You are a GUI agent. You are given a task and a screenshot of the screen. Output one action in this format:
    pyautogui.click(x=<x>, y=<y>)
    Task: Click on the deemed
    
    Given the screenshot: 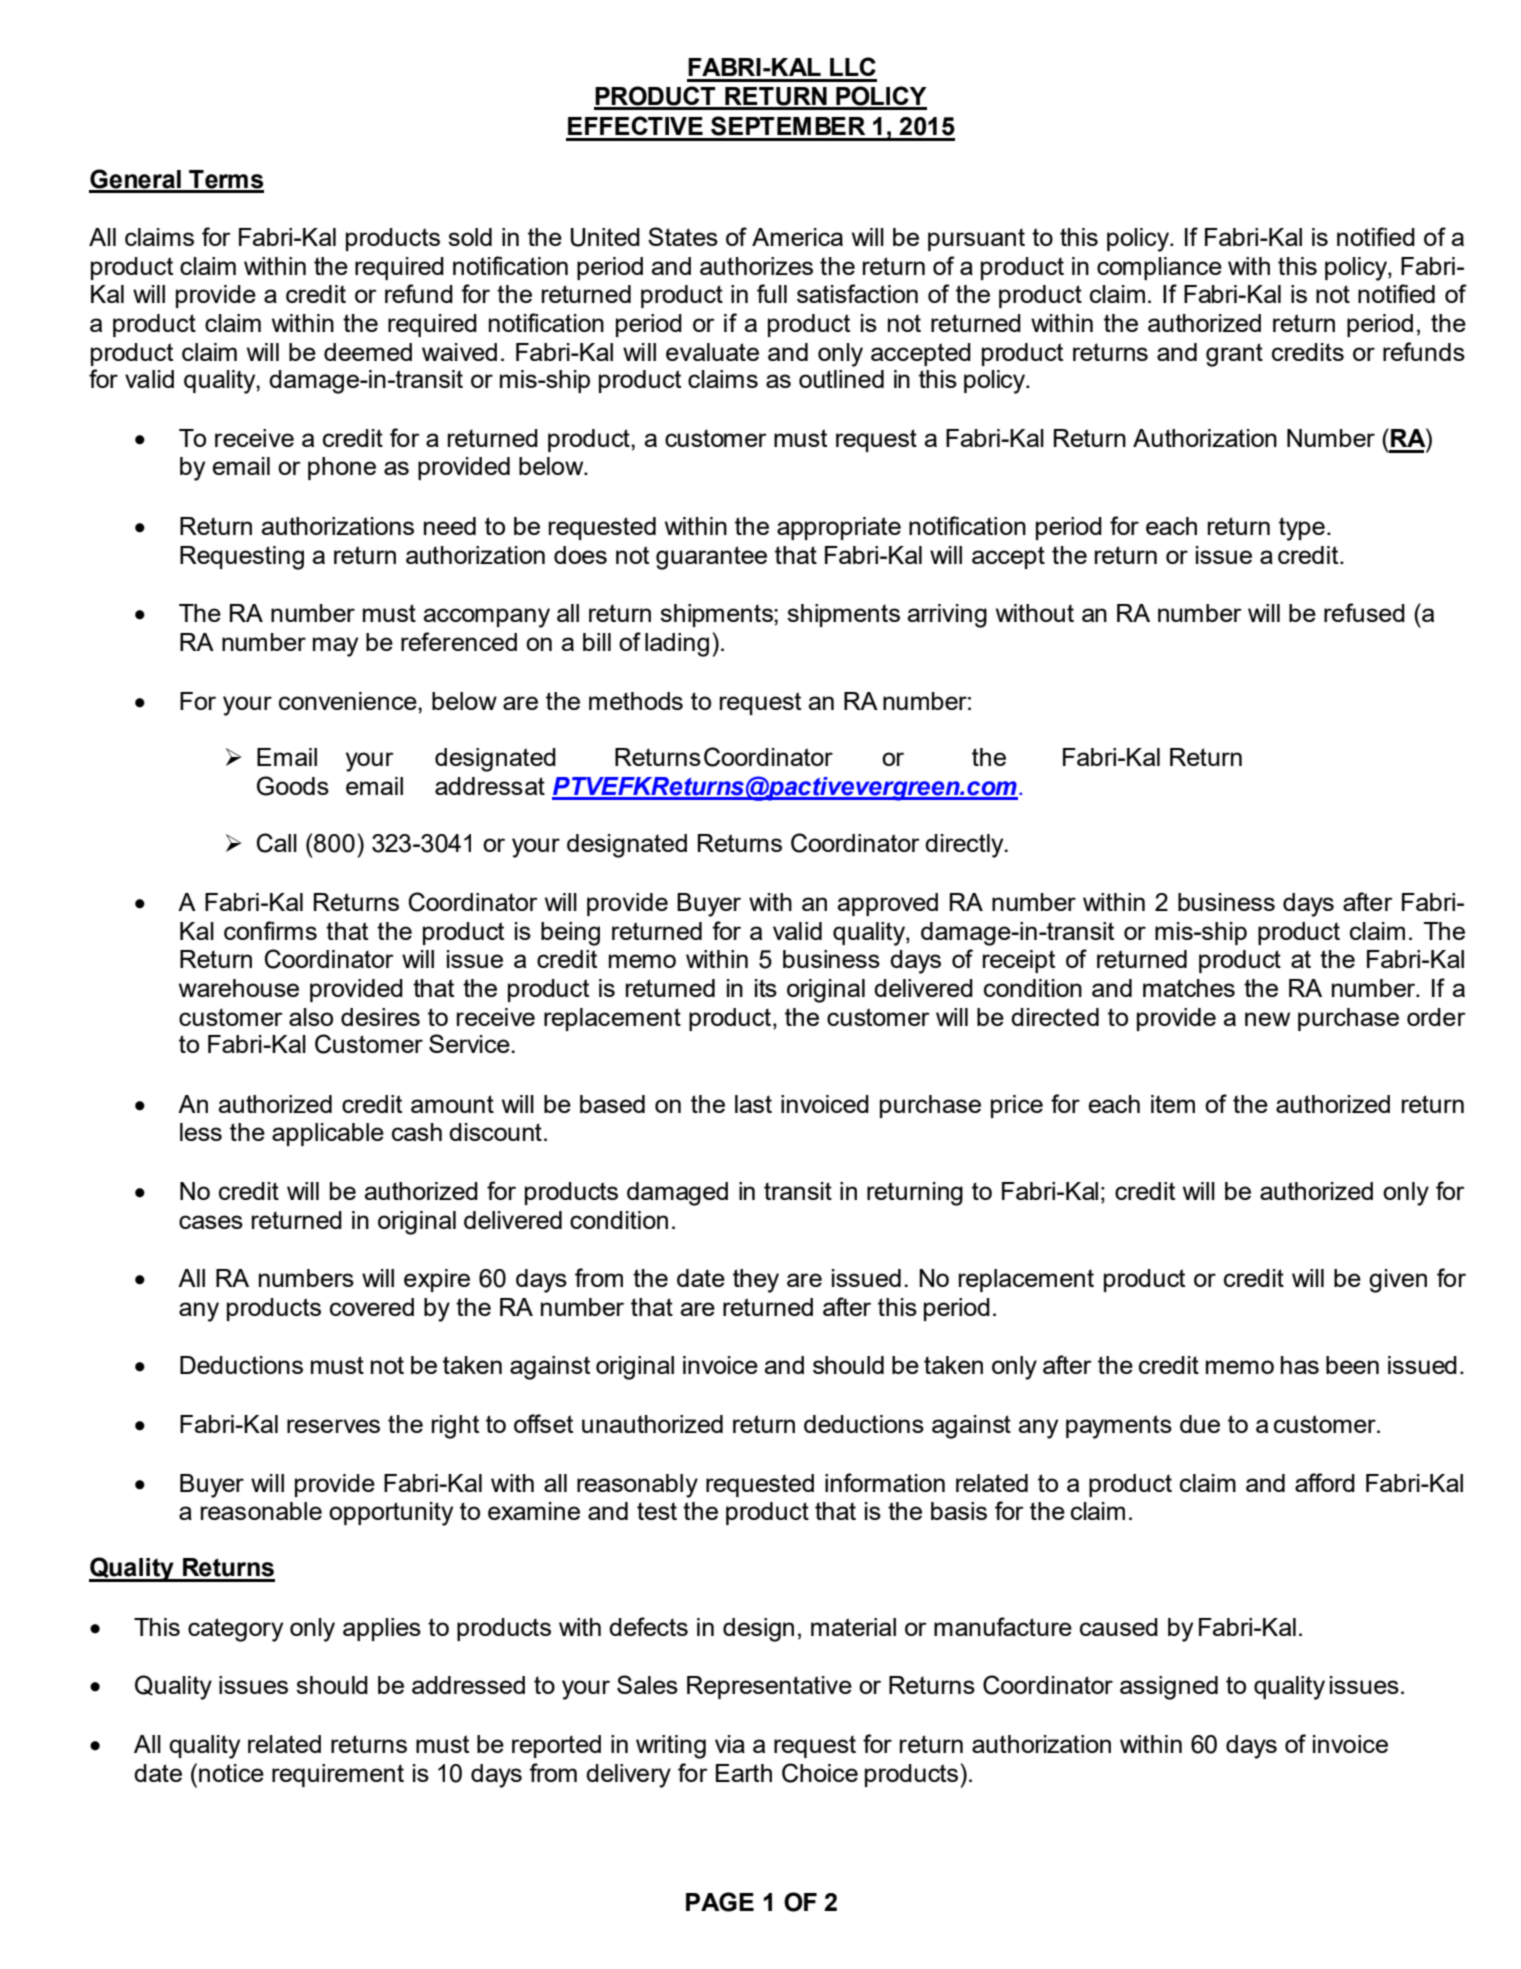 What is the action you would take?
    pyautogui.click(x=368, y=352)
